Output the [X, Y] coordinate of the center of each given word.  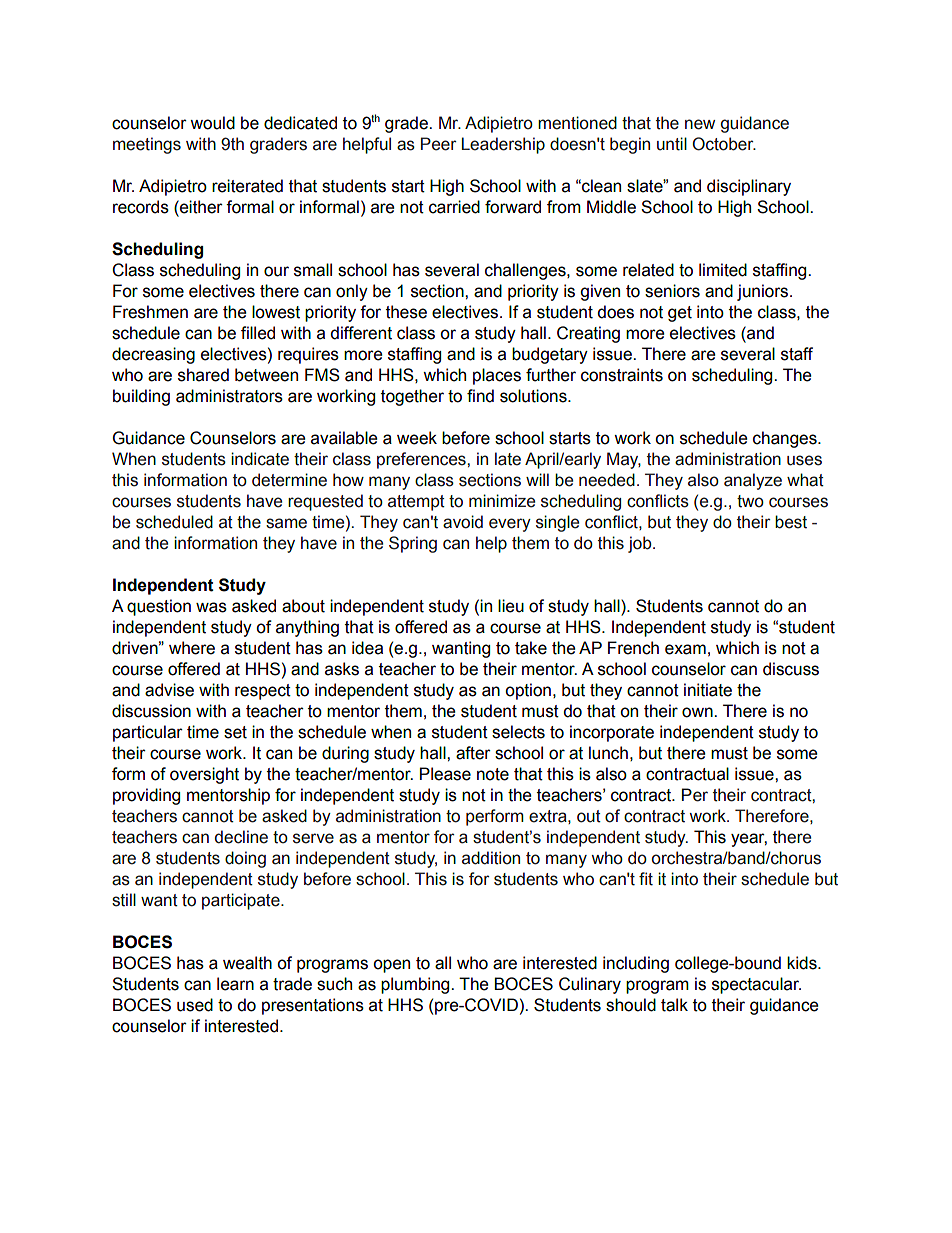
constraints [622, 375]
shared [203, 375]
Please [445, 774]
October [724, 144]
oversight [204, 775]
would [212, 123]
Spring [413, 544]
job [641, 544]
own [698, 712]
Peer [438, 144]
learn [235, 984]
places [497, 376]
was [211, 607]
